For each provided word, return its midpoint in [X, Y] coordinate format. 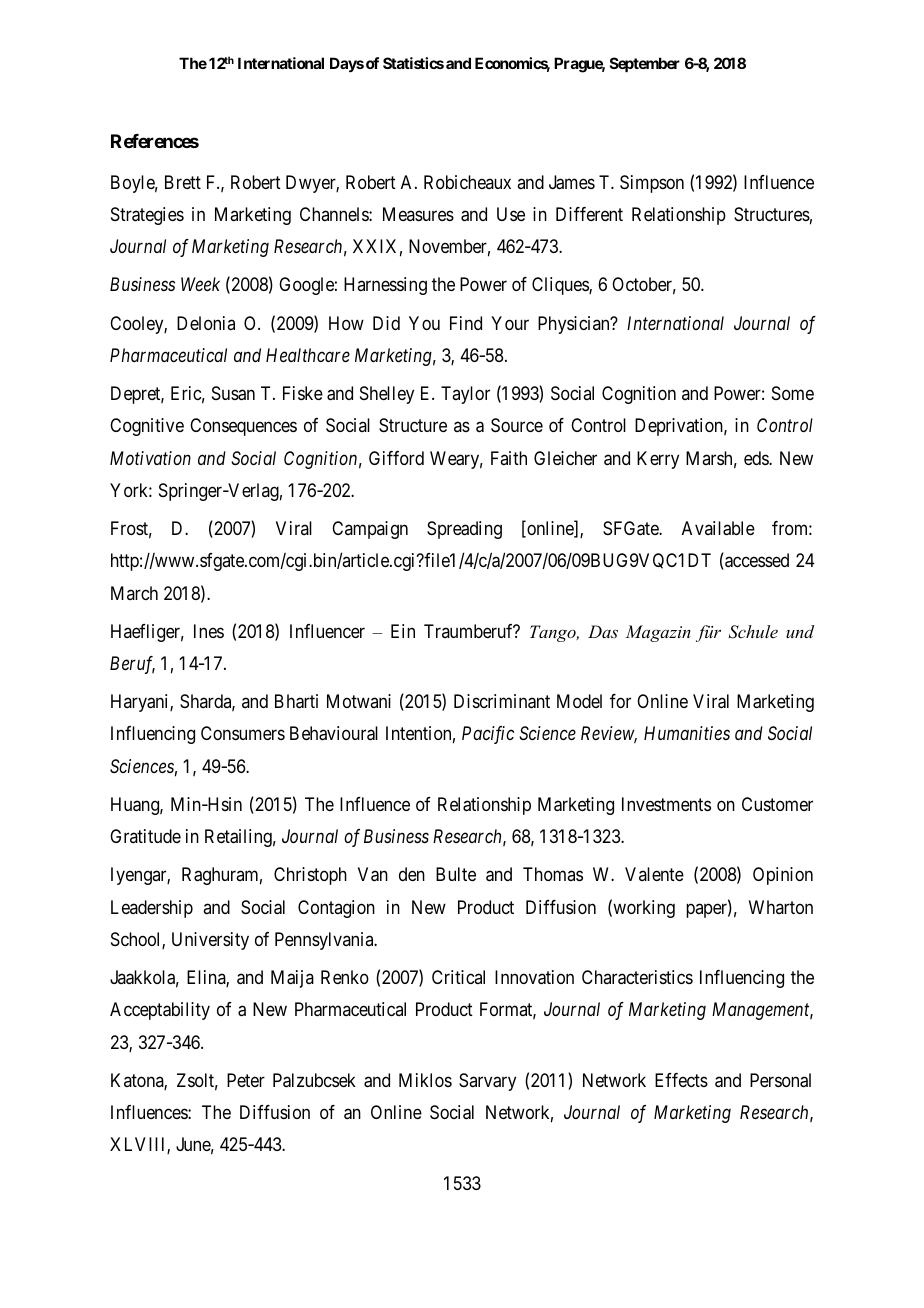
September [645, 64]
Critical [458, 977]
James [572, 182]
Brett [183, 182]
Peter [246, 1080]
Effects [681, 1080]
